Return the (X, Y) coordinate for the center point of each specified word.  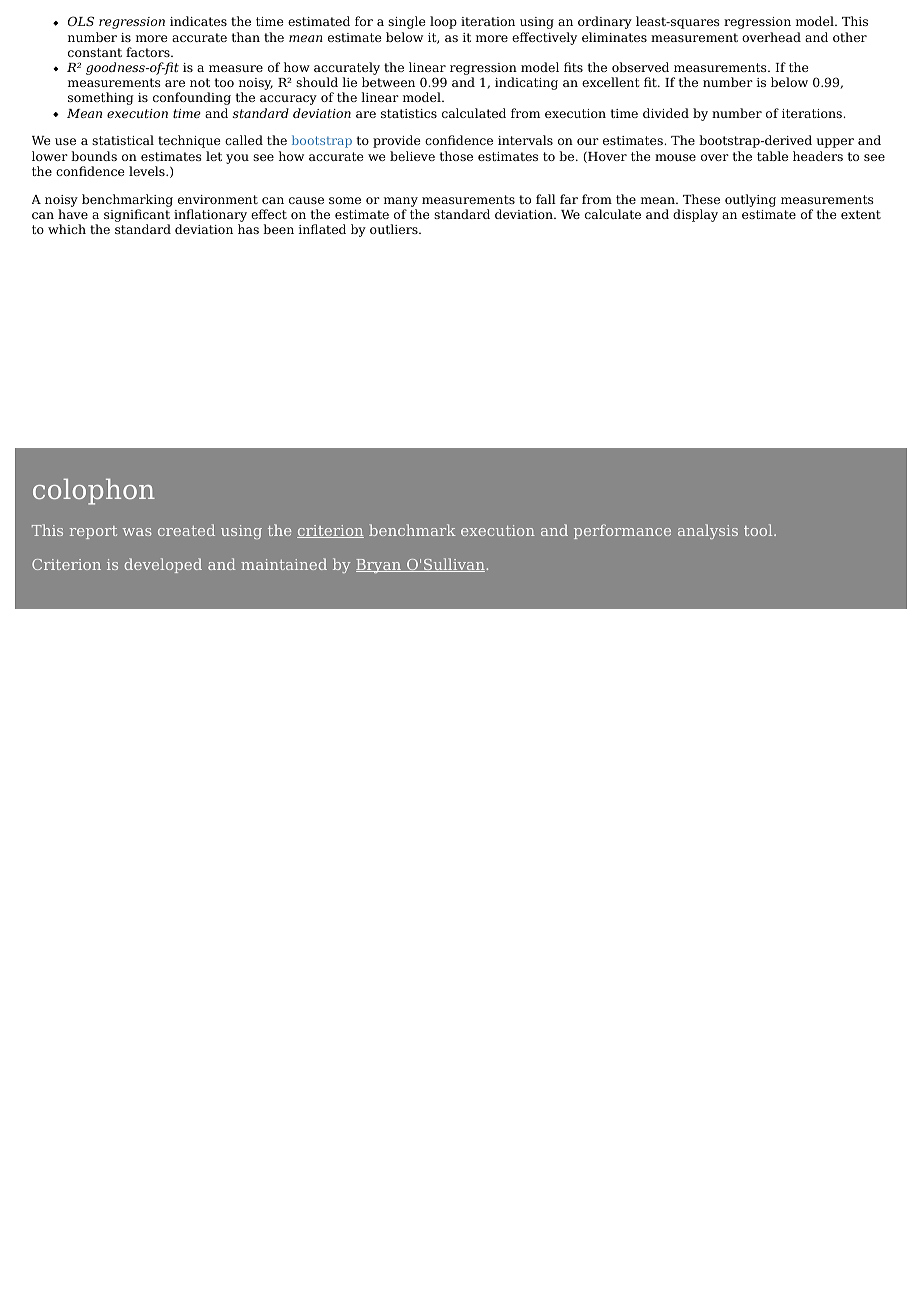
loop (443, 22)
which (67, 229)
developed (163, 565)
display (695, 215)
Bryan (379, 566)
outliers (395, 229)
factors (149, 52)
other (850, 37)
